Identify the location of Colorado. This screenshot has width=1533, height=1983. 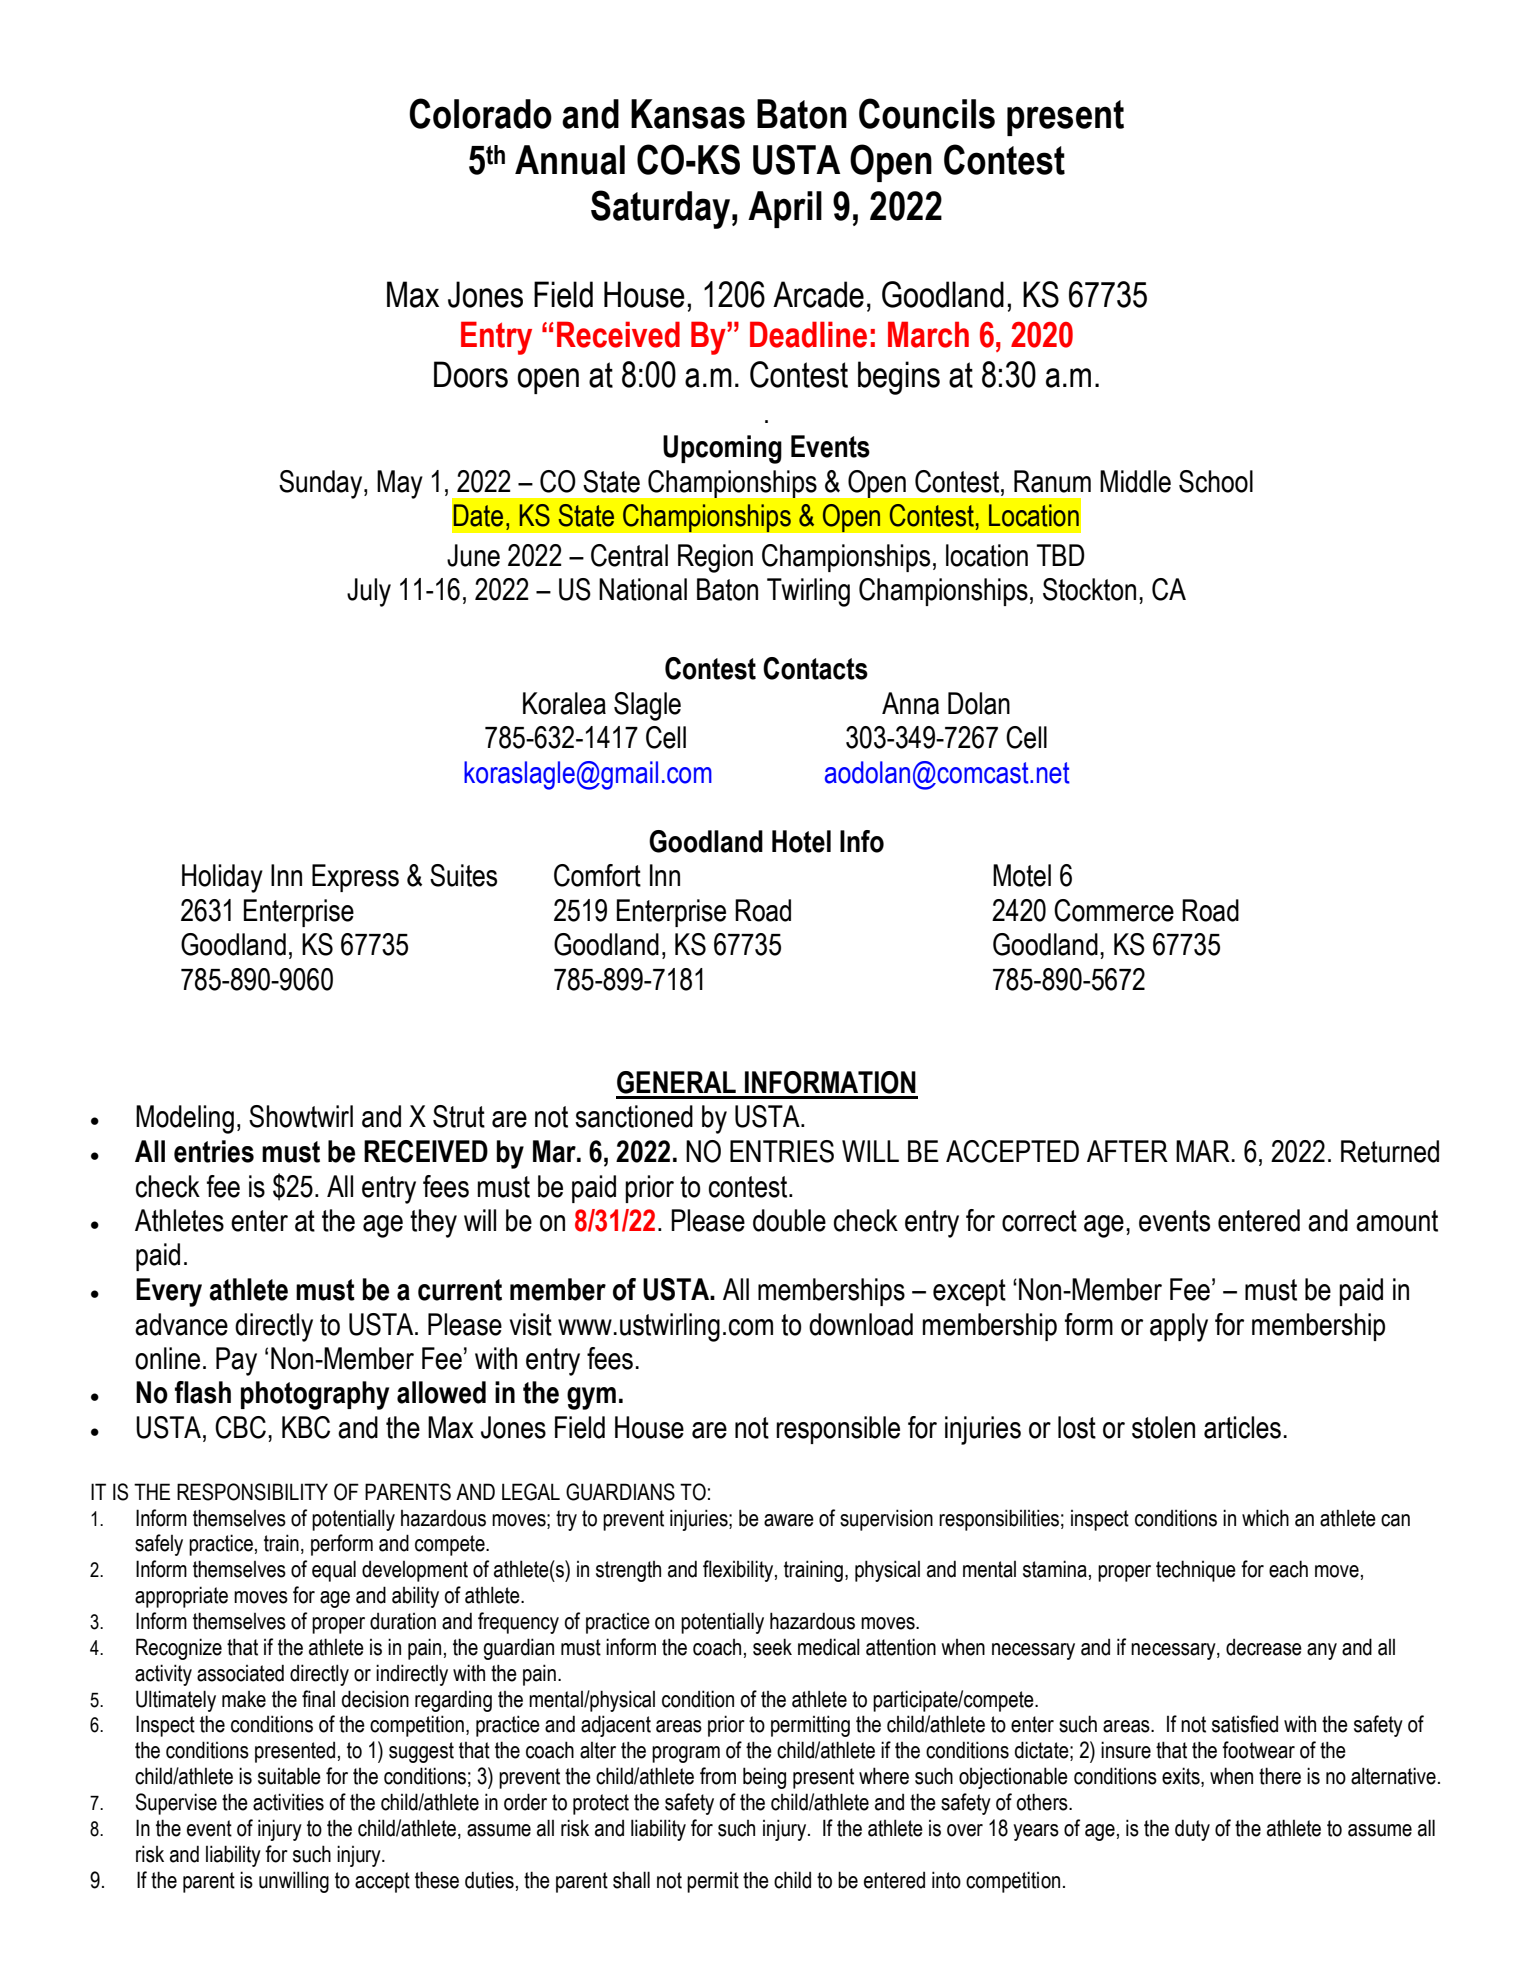
(480, 113).
